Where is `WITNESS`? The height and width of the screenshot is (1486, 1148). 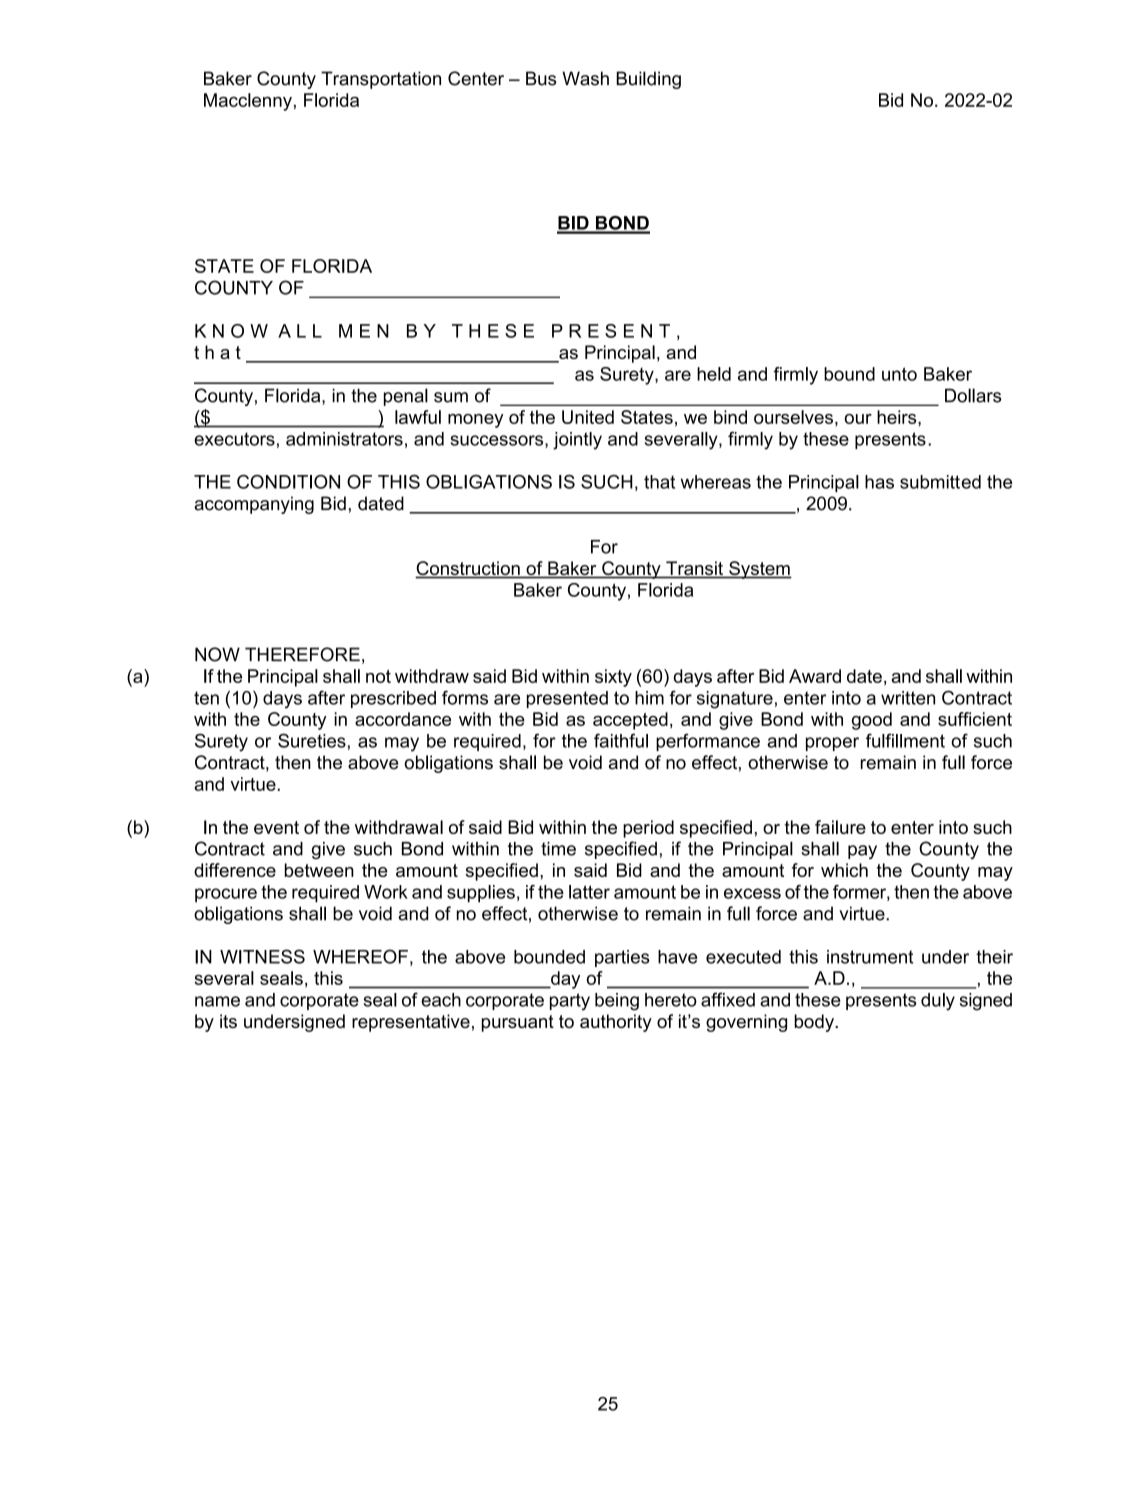 WITNESS is located at coordinates (262, 956).
